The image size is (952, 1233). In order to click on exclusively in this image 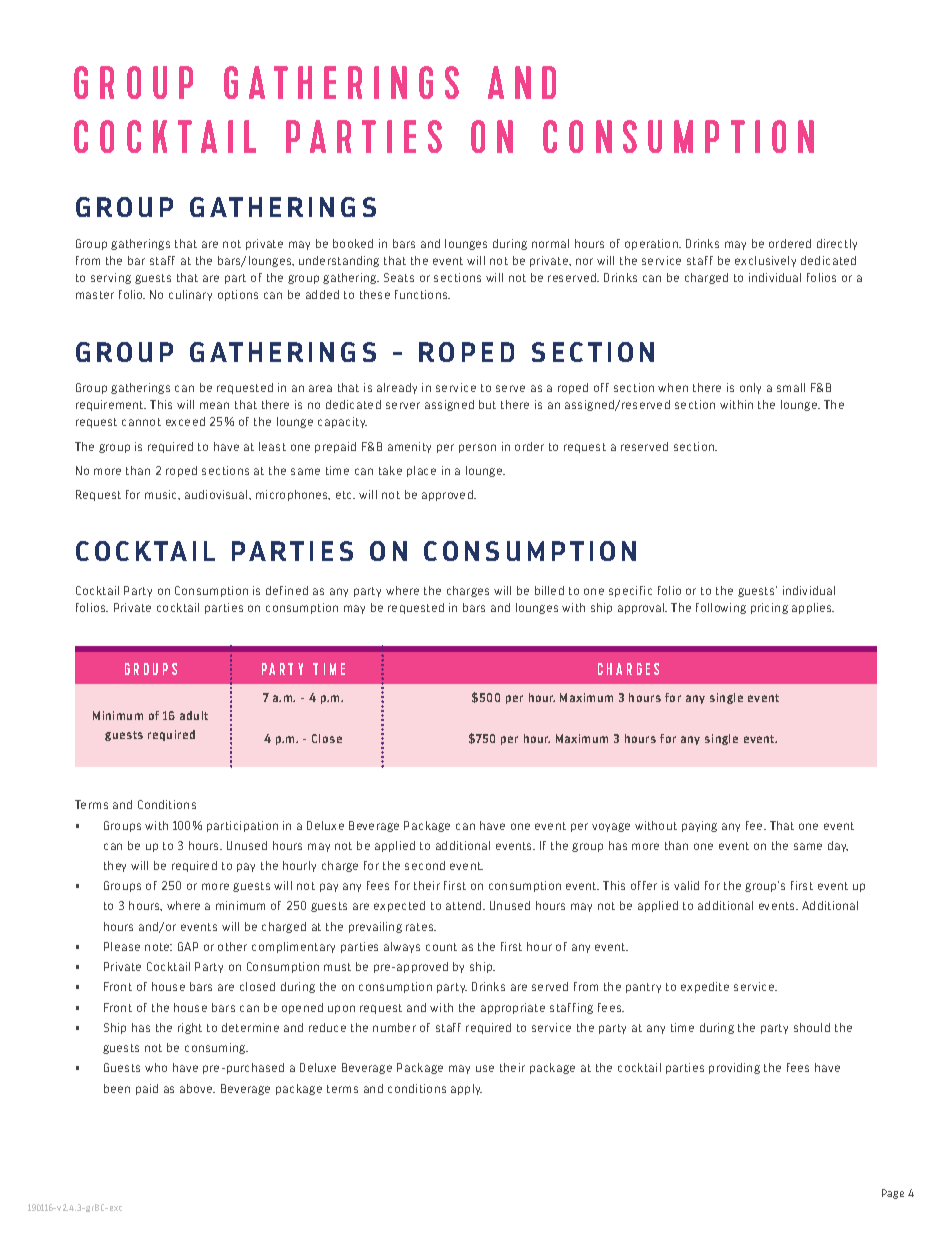, I will do `click(765, 261)`.
